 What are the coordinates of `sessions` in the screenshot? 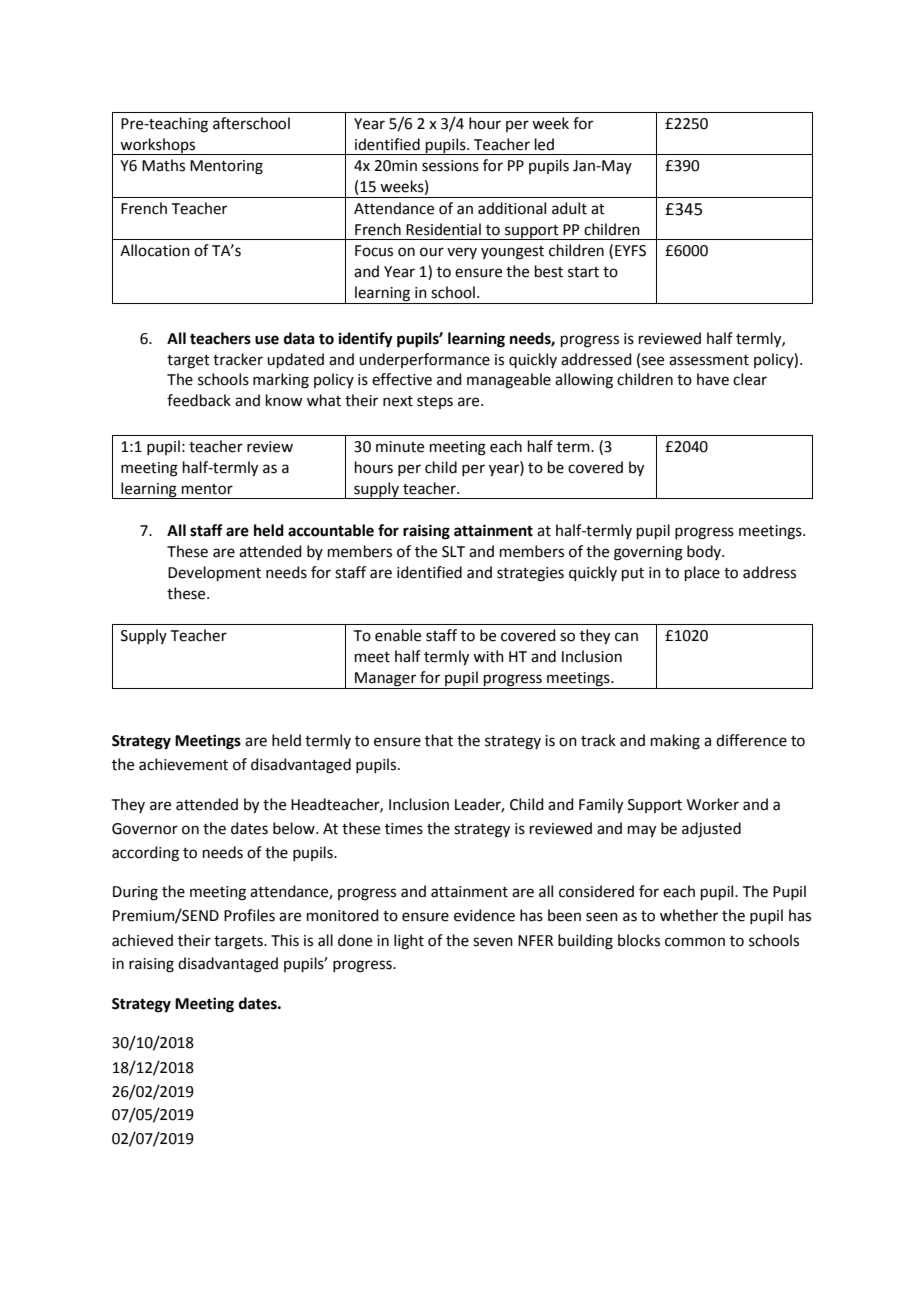 It's located at (450, 166).
